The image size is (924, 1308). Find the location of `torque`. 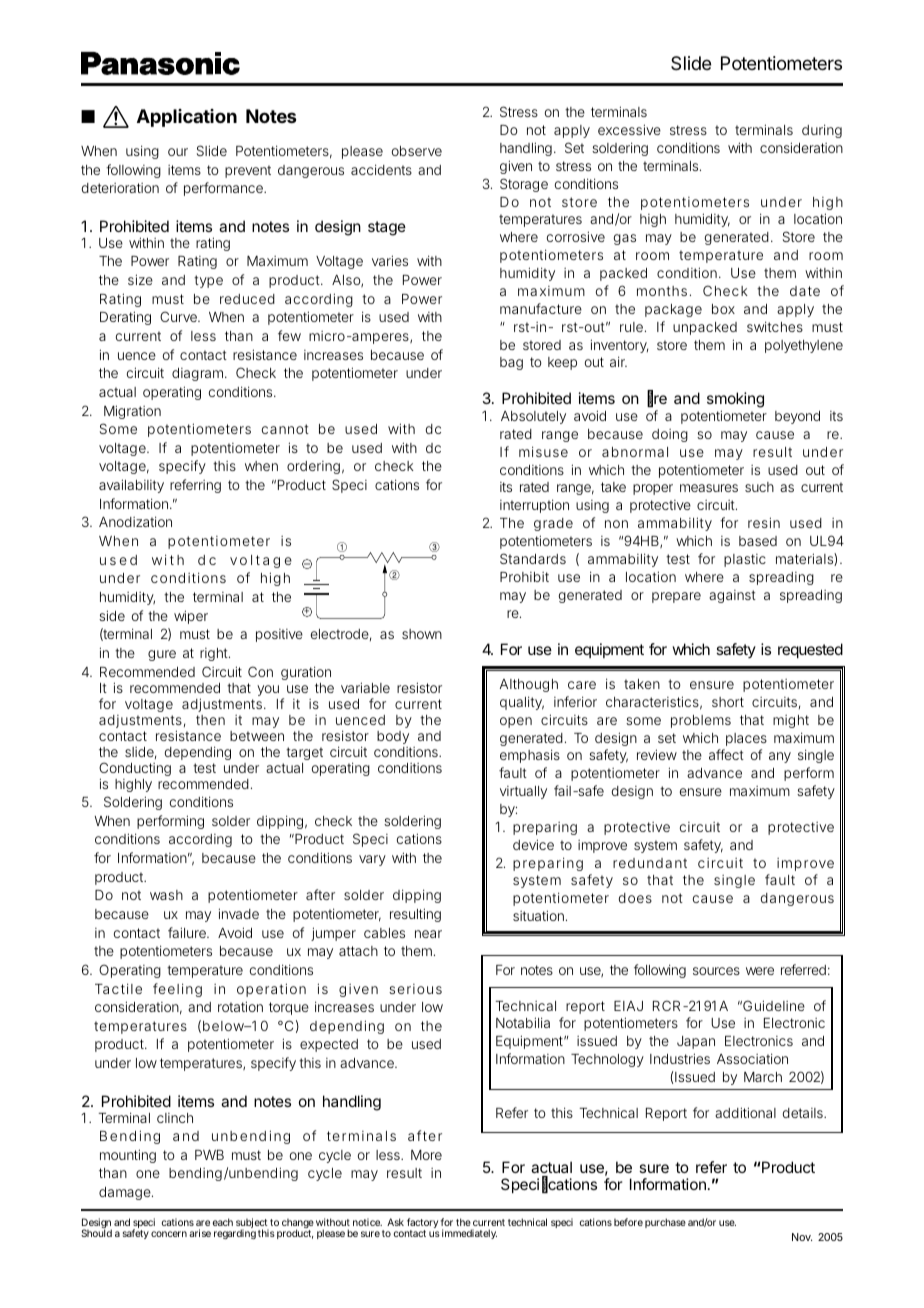

torque is located at coordinates (289, 1008).
